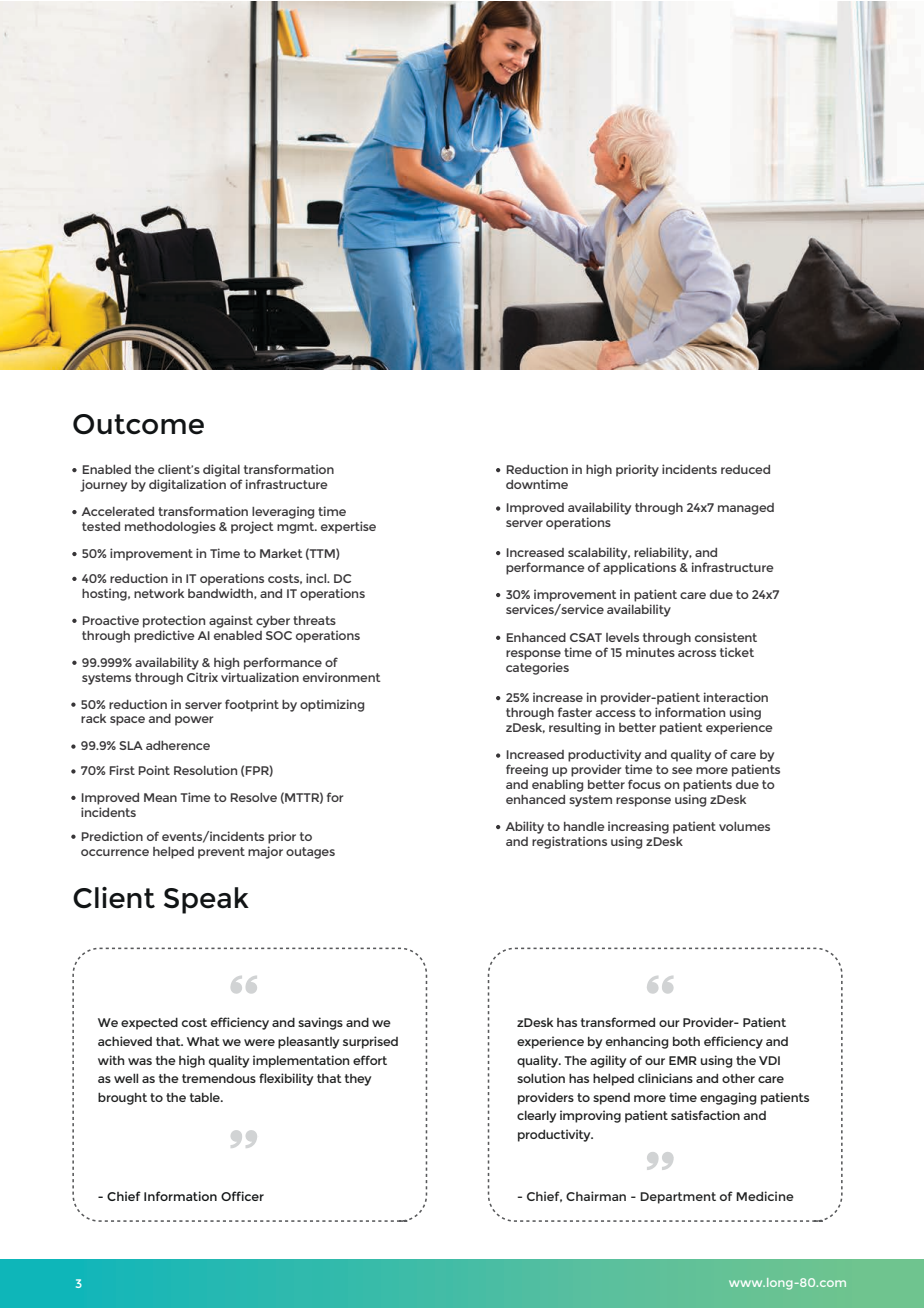 The height and width of the screenshot is (1308, 924). I want to click on increasing, so click(638, 827).
